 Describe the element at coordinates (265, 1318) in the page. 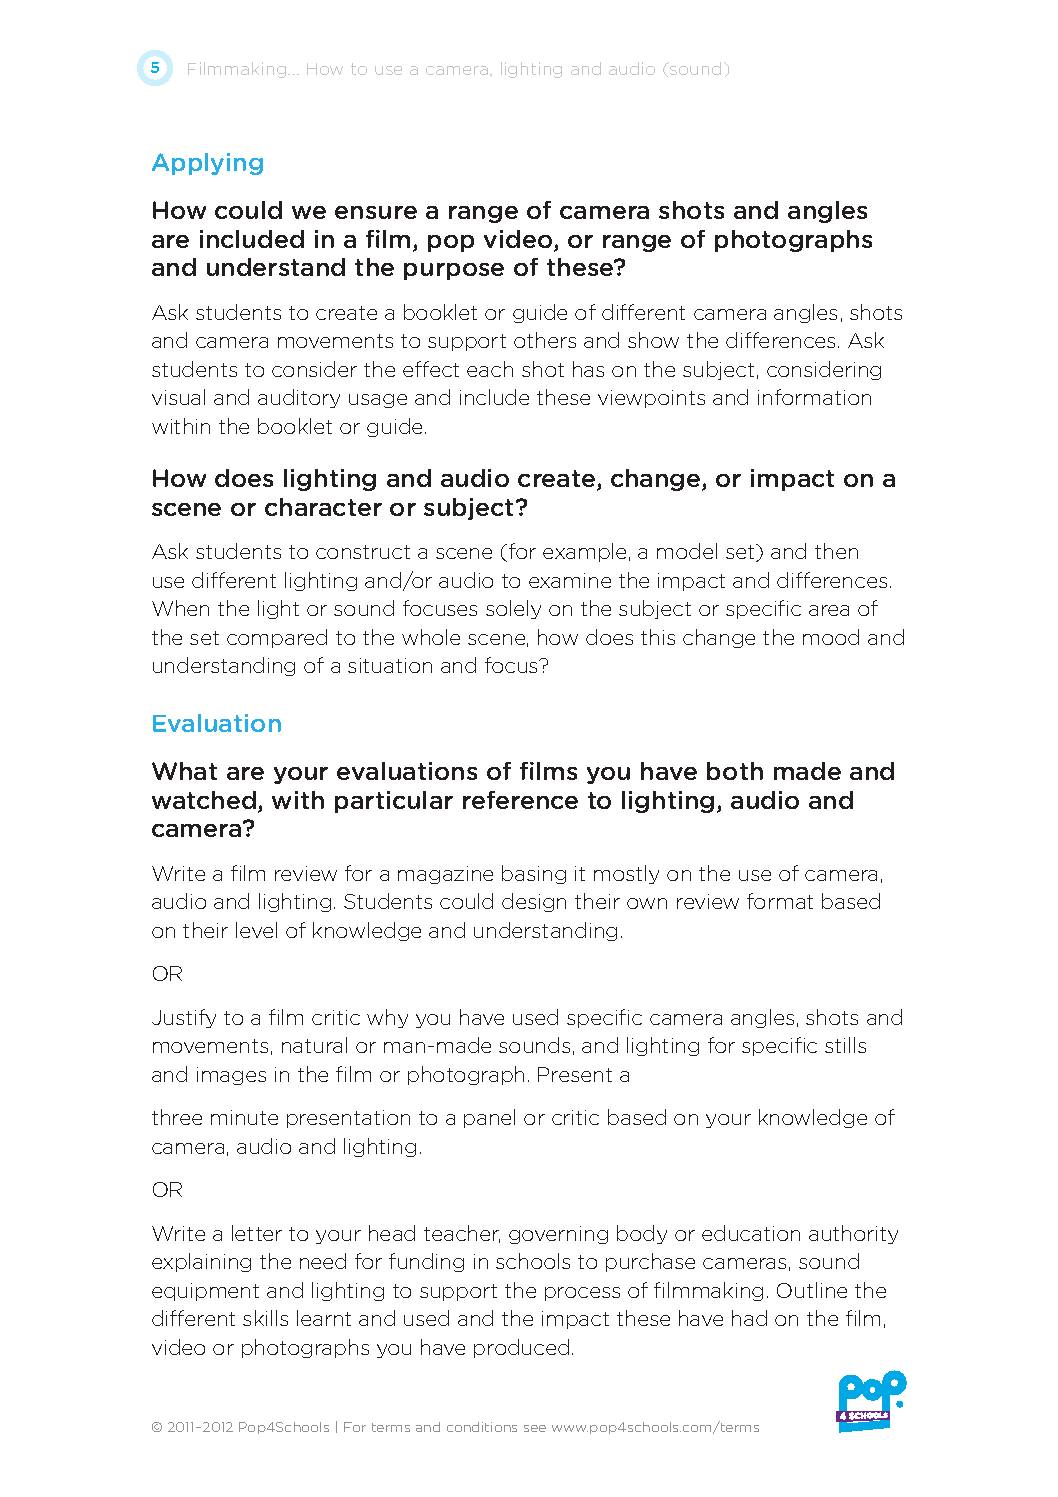

I see `skills` at that location.
